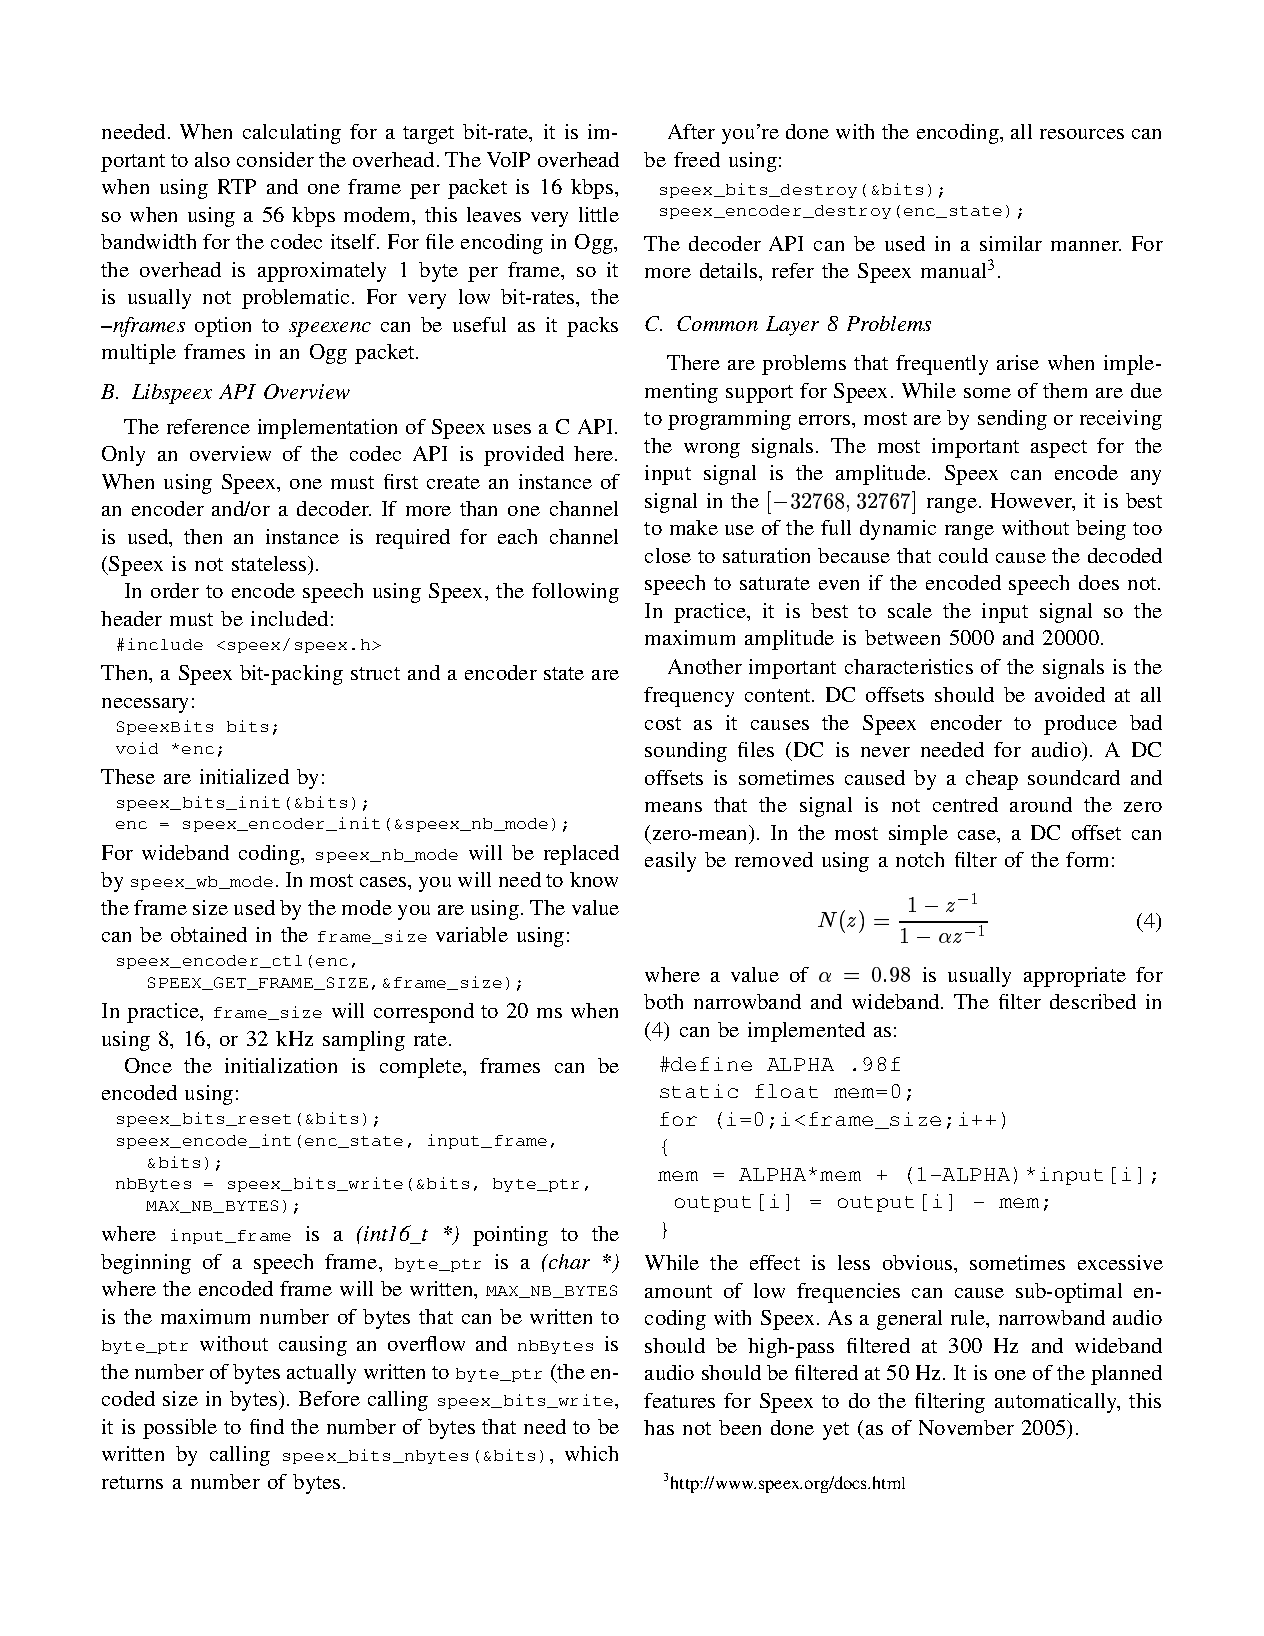 This screenshot has height=1636, width=1264. What do you see at coordinates (510, 1236) in the screenshot?
I see `pointing` at bounding box center [510, 1236].
